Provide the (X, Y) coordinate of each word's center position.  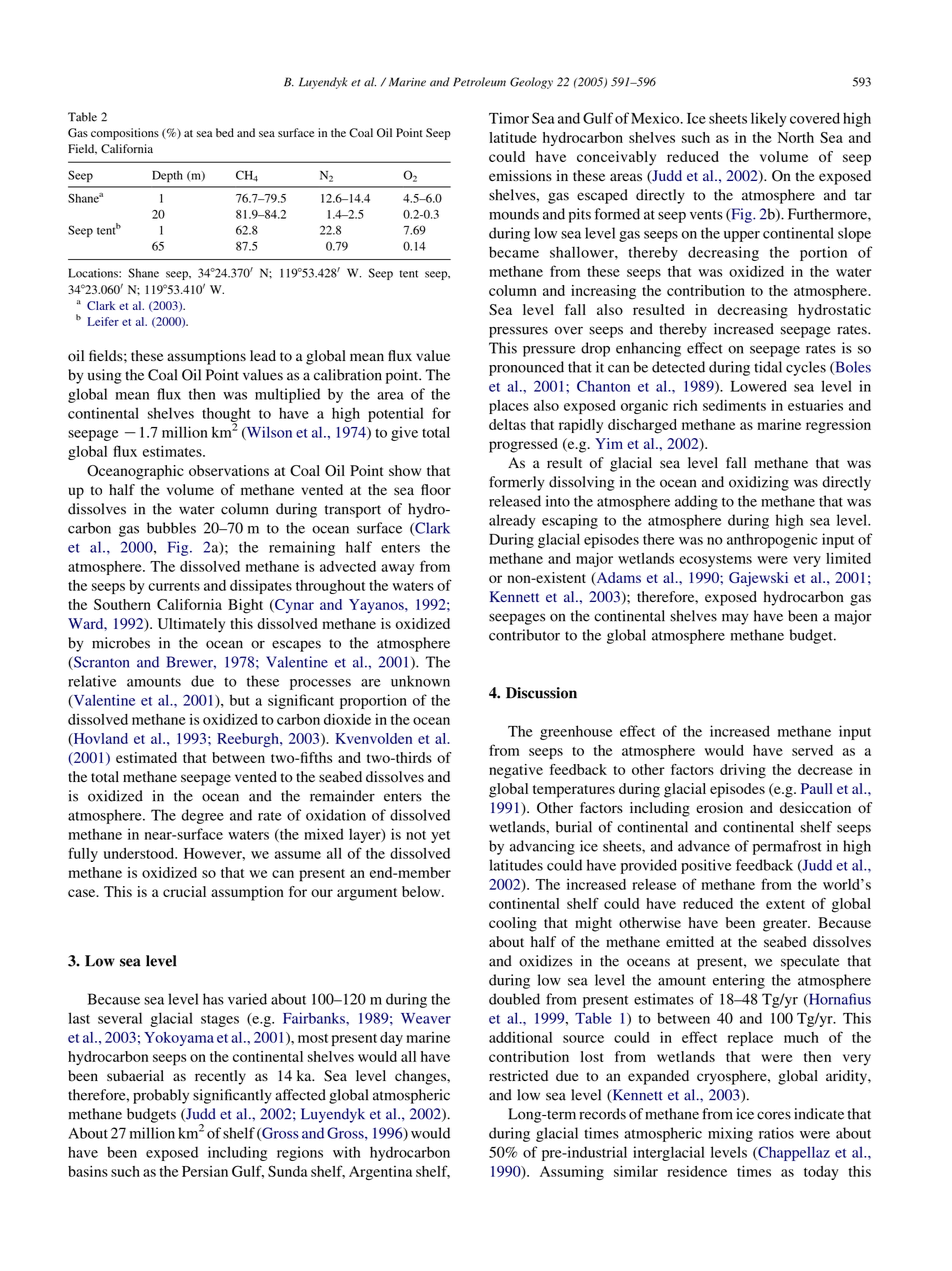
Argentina (380, 1173)
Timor (509, 118)
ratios (776, 1133)
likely (769, 119)
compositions (125, 134)
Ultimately (191, 625)
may (735, 619)
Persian (205, 1171)
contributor (524, 635)
